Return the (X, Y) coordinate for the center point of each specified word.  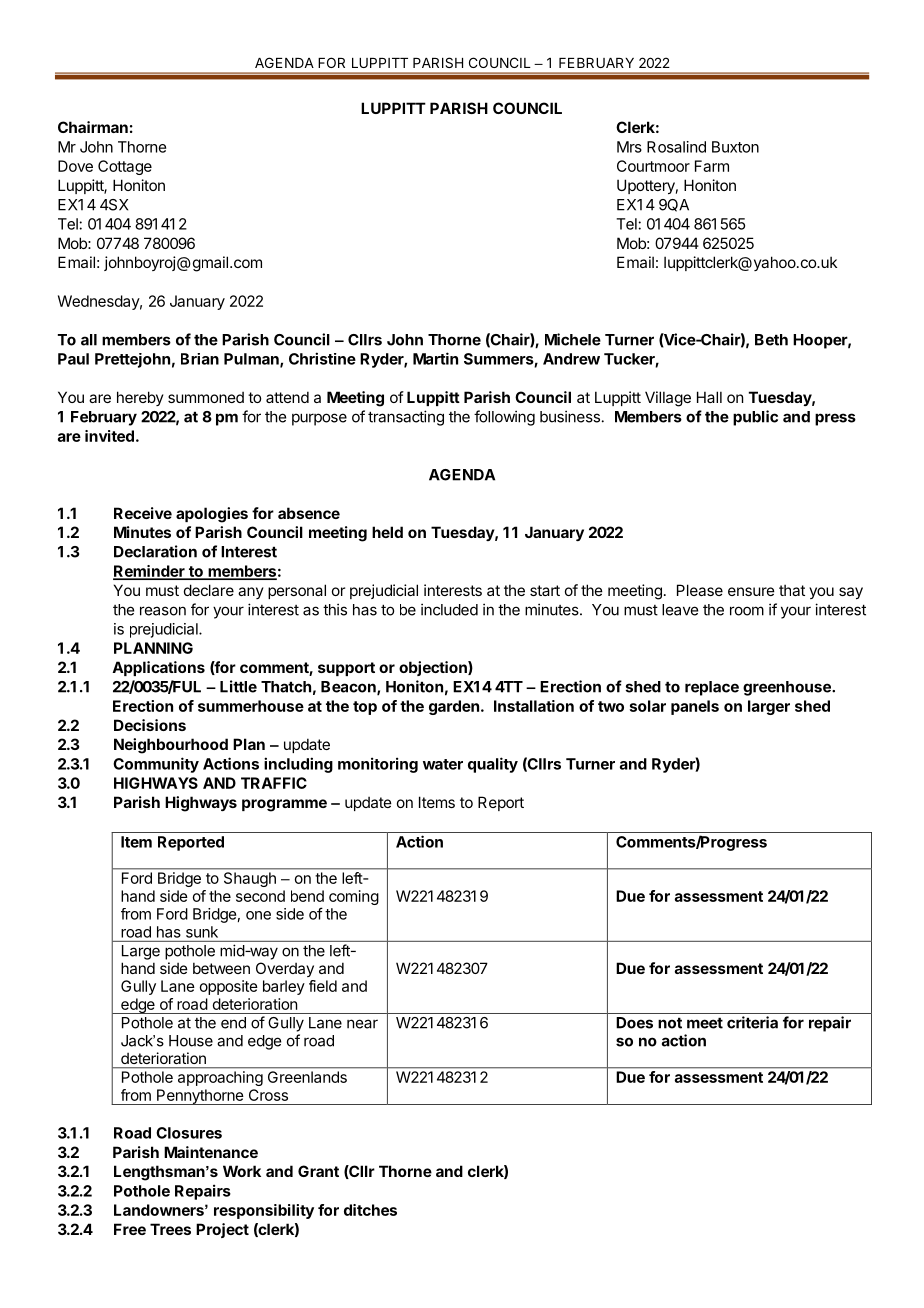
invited (109, 436)
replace (712, 688)
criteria (752, 1022)
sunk (202, 932)
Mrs (629, 147)
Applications (158, 668)
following (504, 418)
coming (354, 897)
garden (454, 707)
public (755, 418)
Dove (75, 166)
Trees (170, 1229)
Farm (712, 166)
